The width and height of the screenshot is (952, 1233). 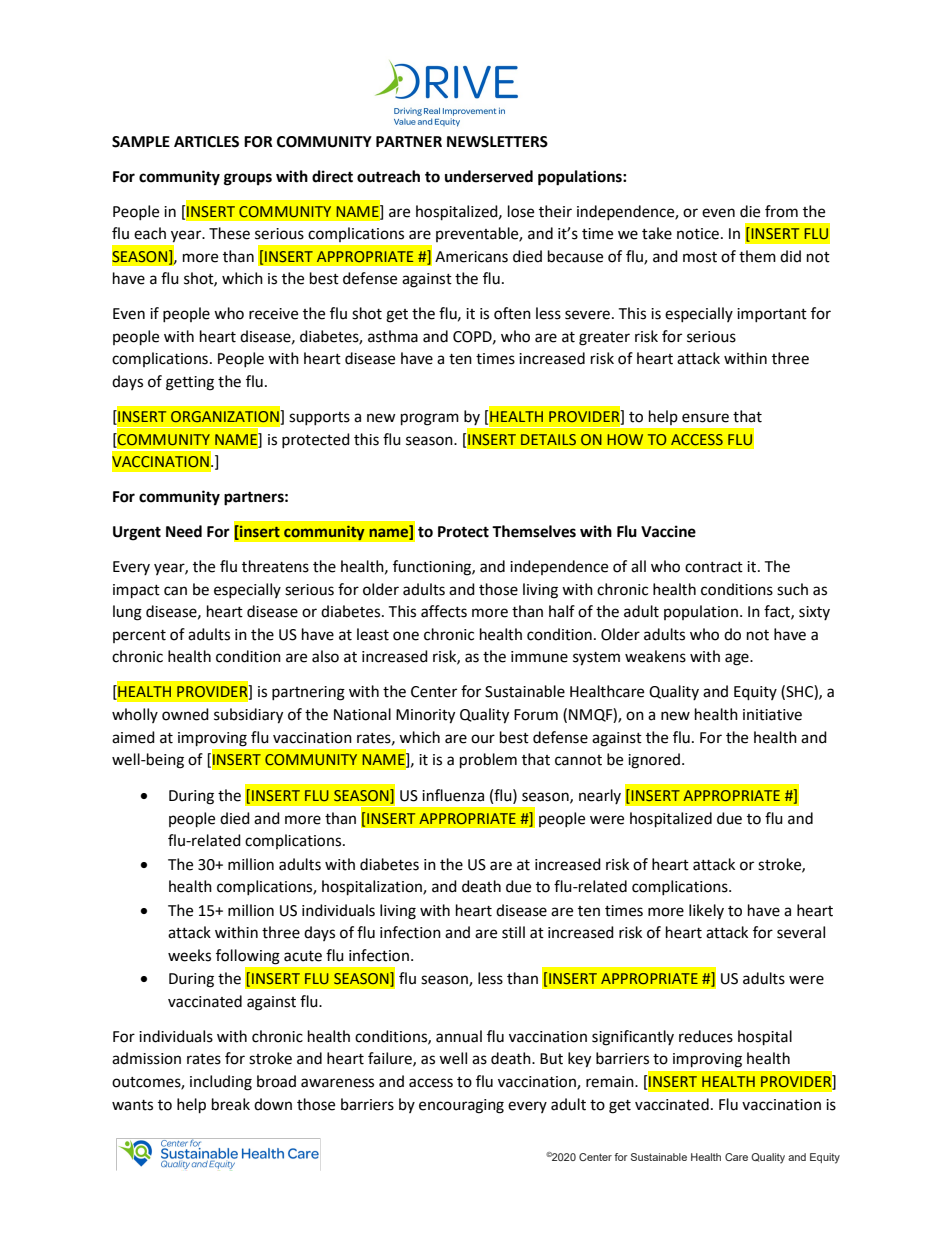 What do you see at coordinates (705, 418) in the screenshot?
I see `ensure` at bounding box center [705, 418].
